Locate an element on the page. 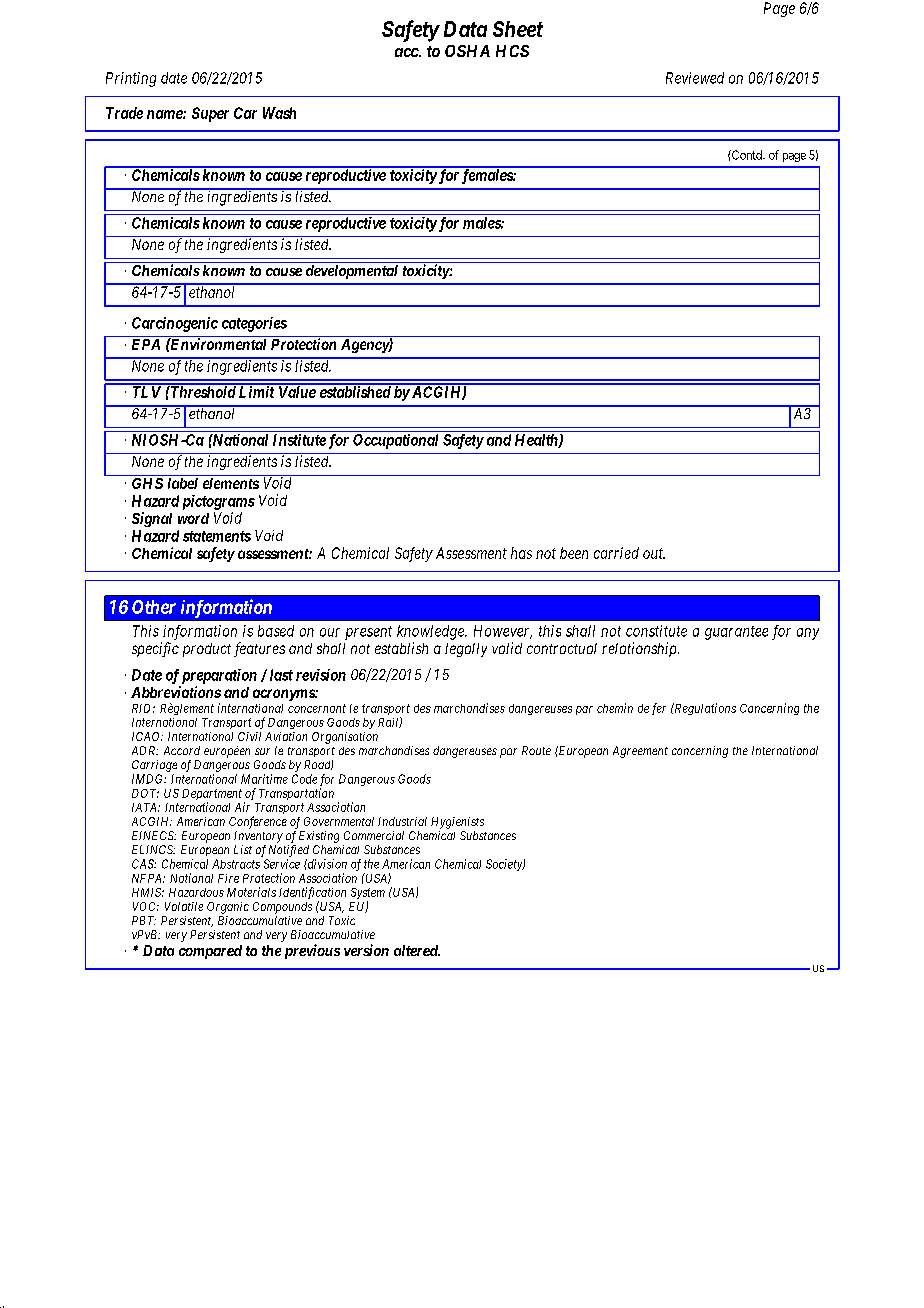  Printing is located at coordinates (131, 79).
